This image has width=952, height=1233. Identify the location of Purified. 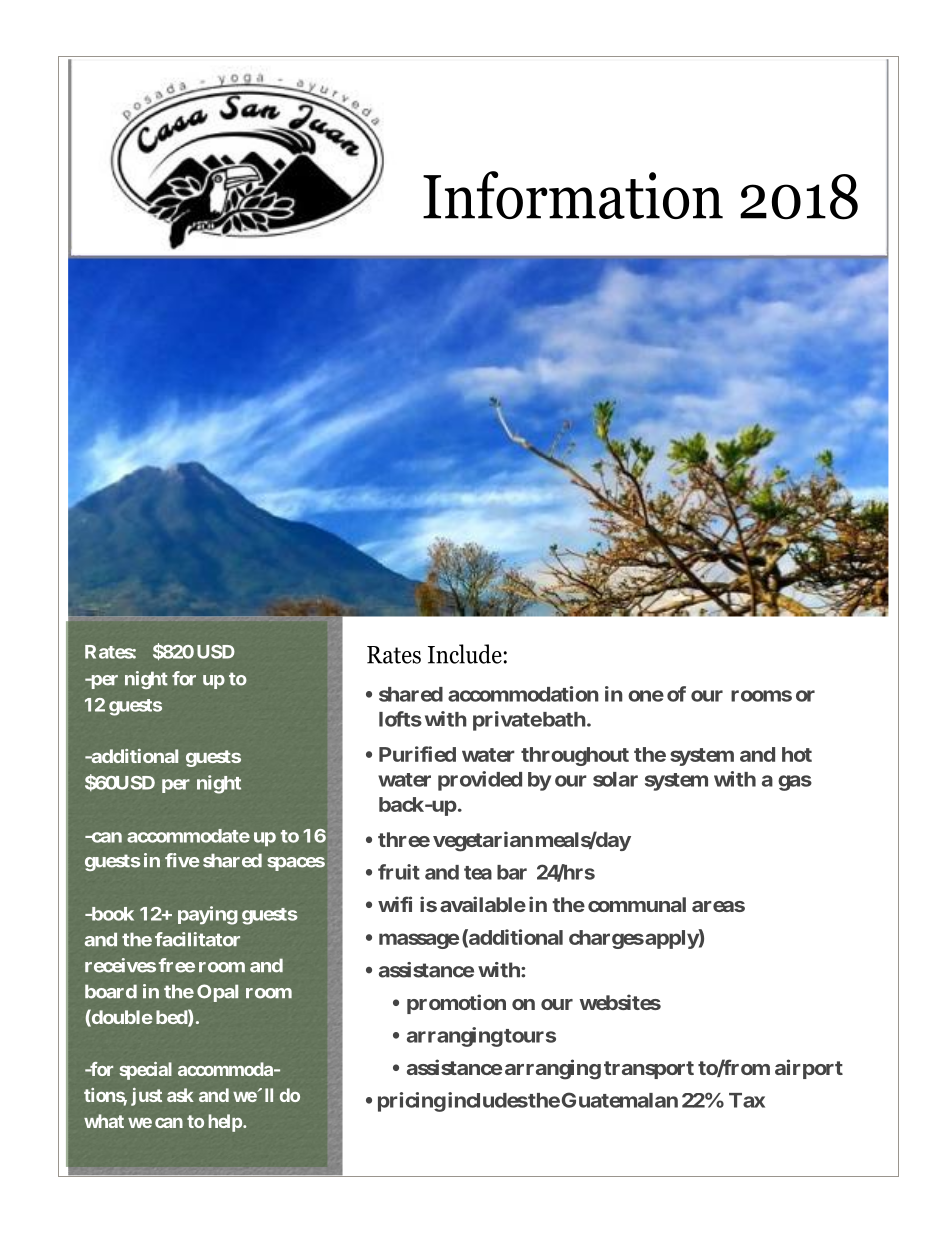
(417, 754).
